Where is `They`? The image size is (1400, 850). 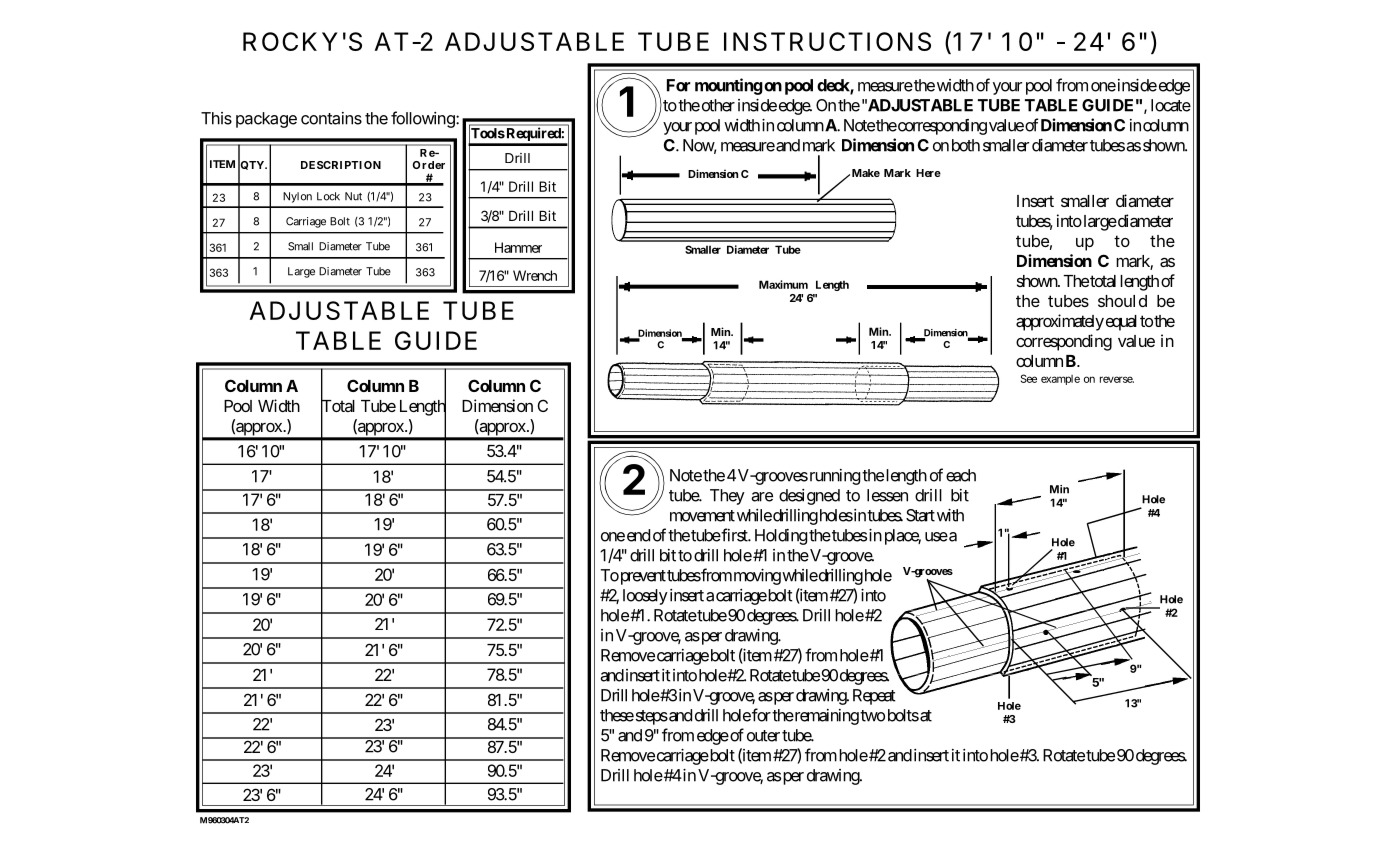
They is located at coordinates (727, 497).
